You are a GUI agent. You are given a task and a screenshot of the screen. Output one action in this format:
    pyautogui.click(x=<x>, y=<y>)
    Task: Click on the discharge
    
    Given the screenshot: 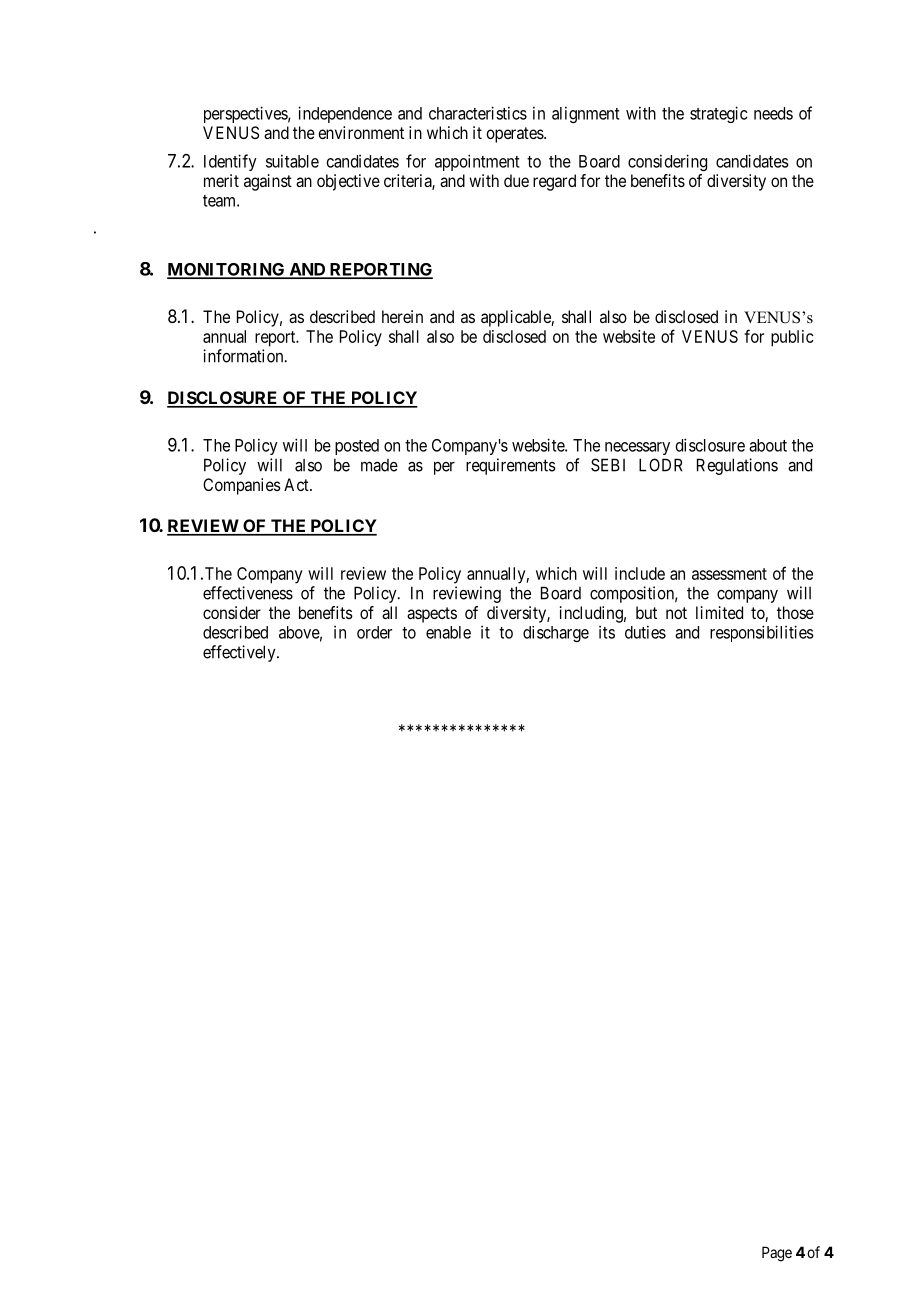 What is the action you would take?
    pyautogui.click(x=556, y=634)
